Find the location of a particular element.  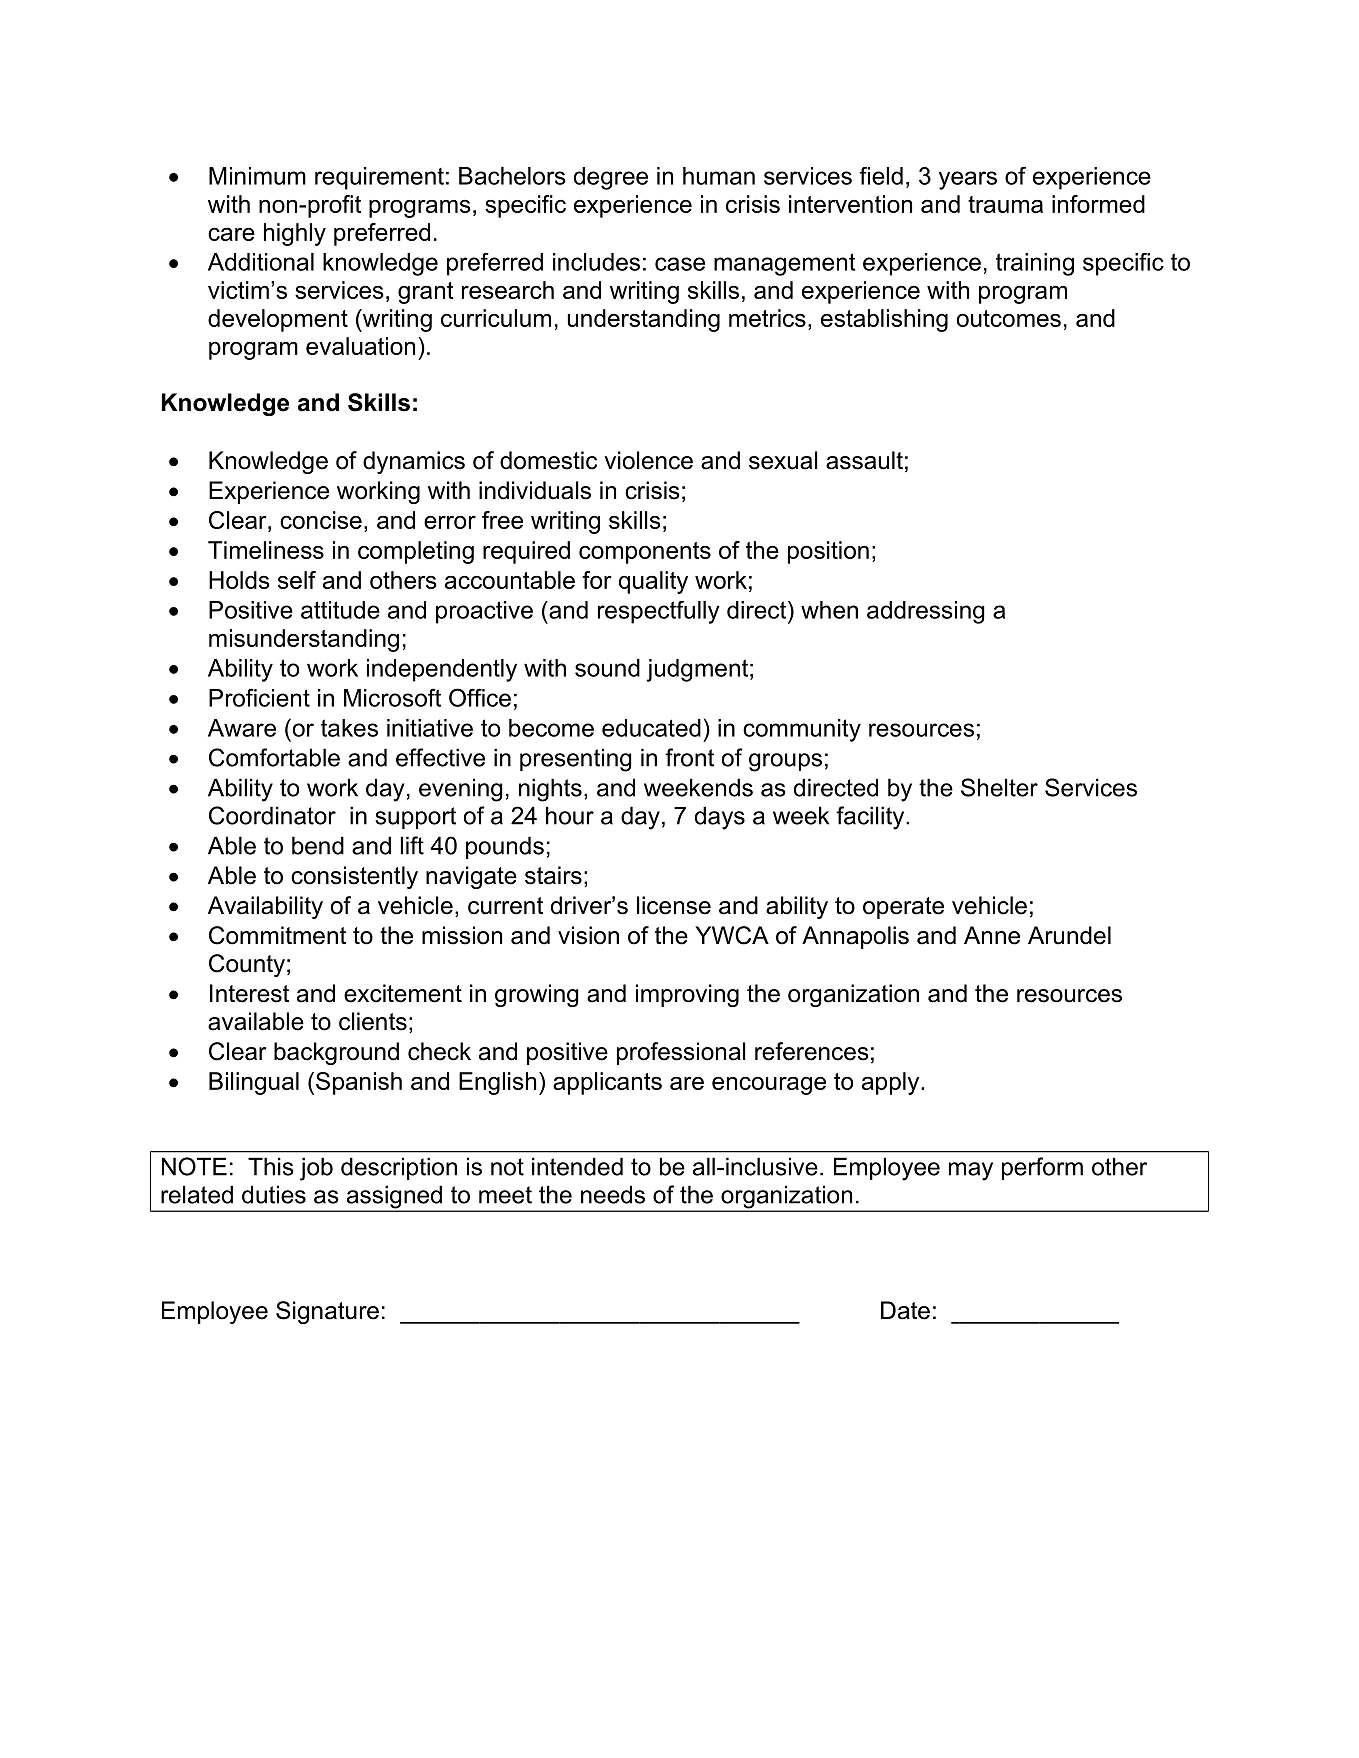

trauma is located at coordinates (1005, 204).
